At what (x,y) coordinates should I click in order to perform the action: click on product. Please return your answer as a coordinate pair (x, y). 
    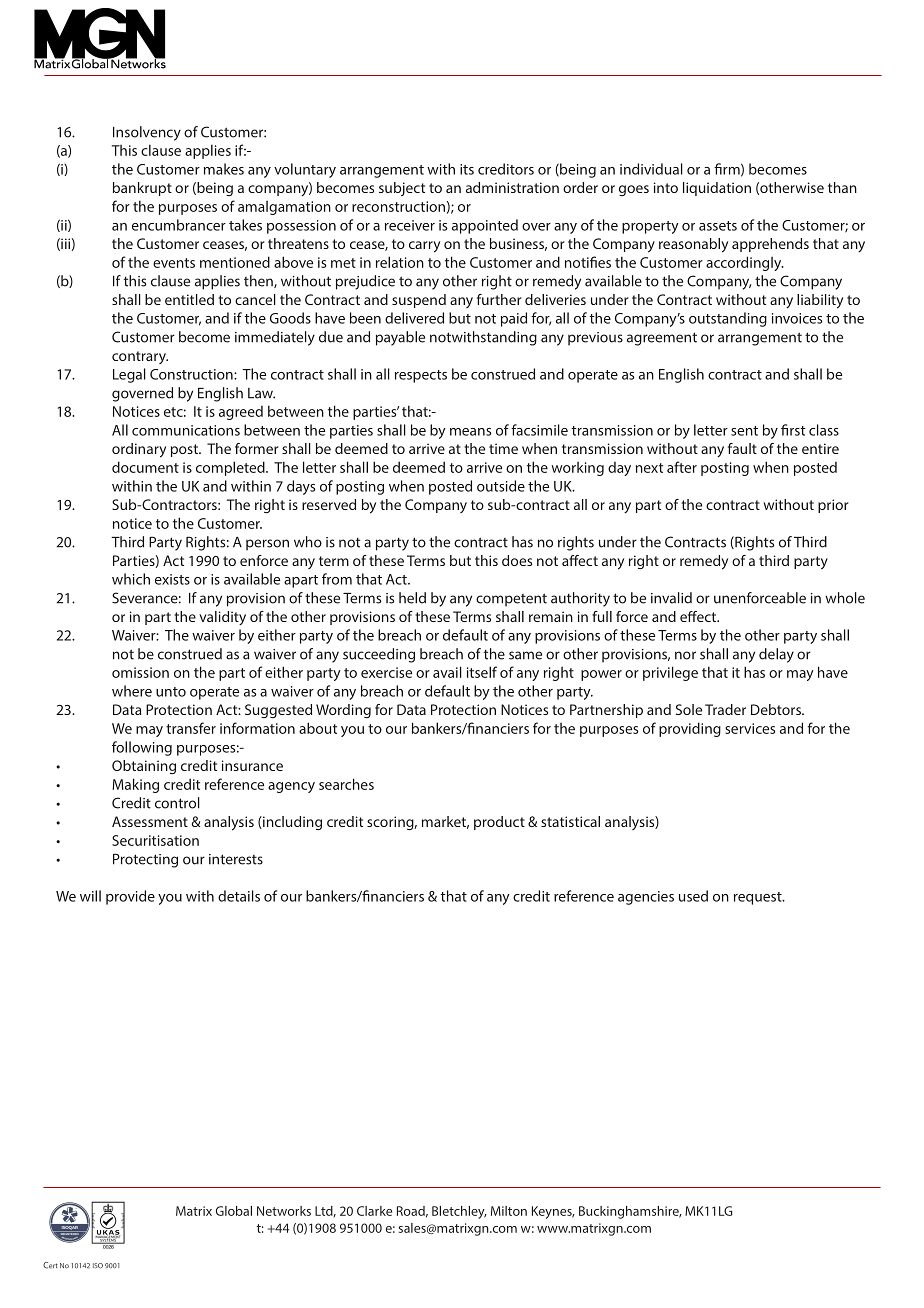
    Looking at the image, I should click on (499, 823).
